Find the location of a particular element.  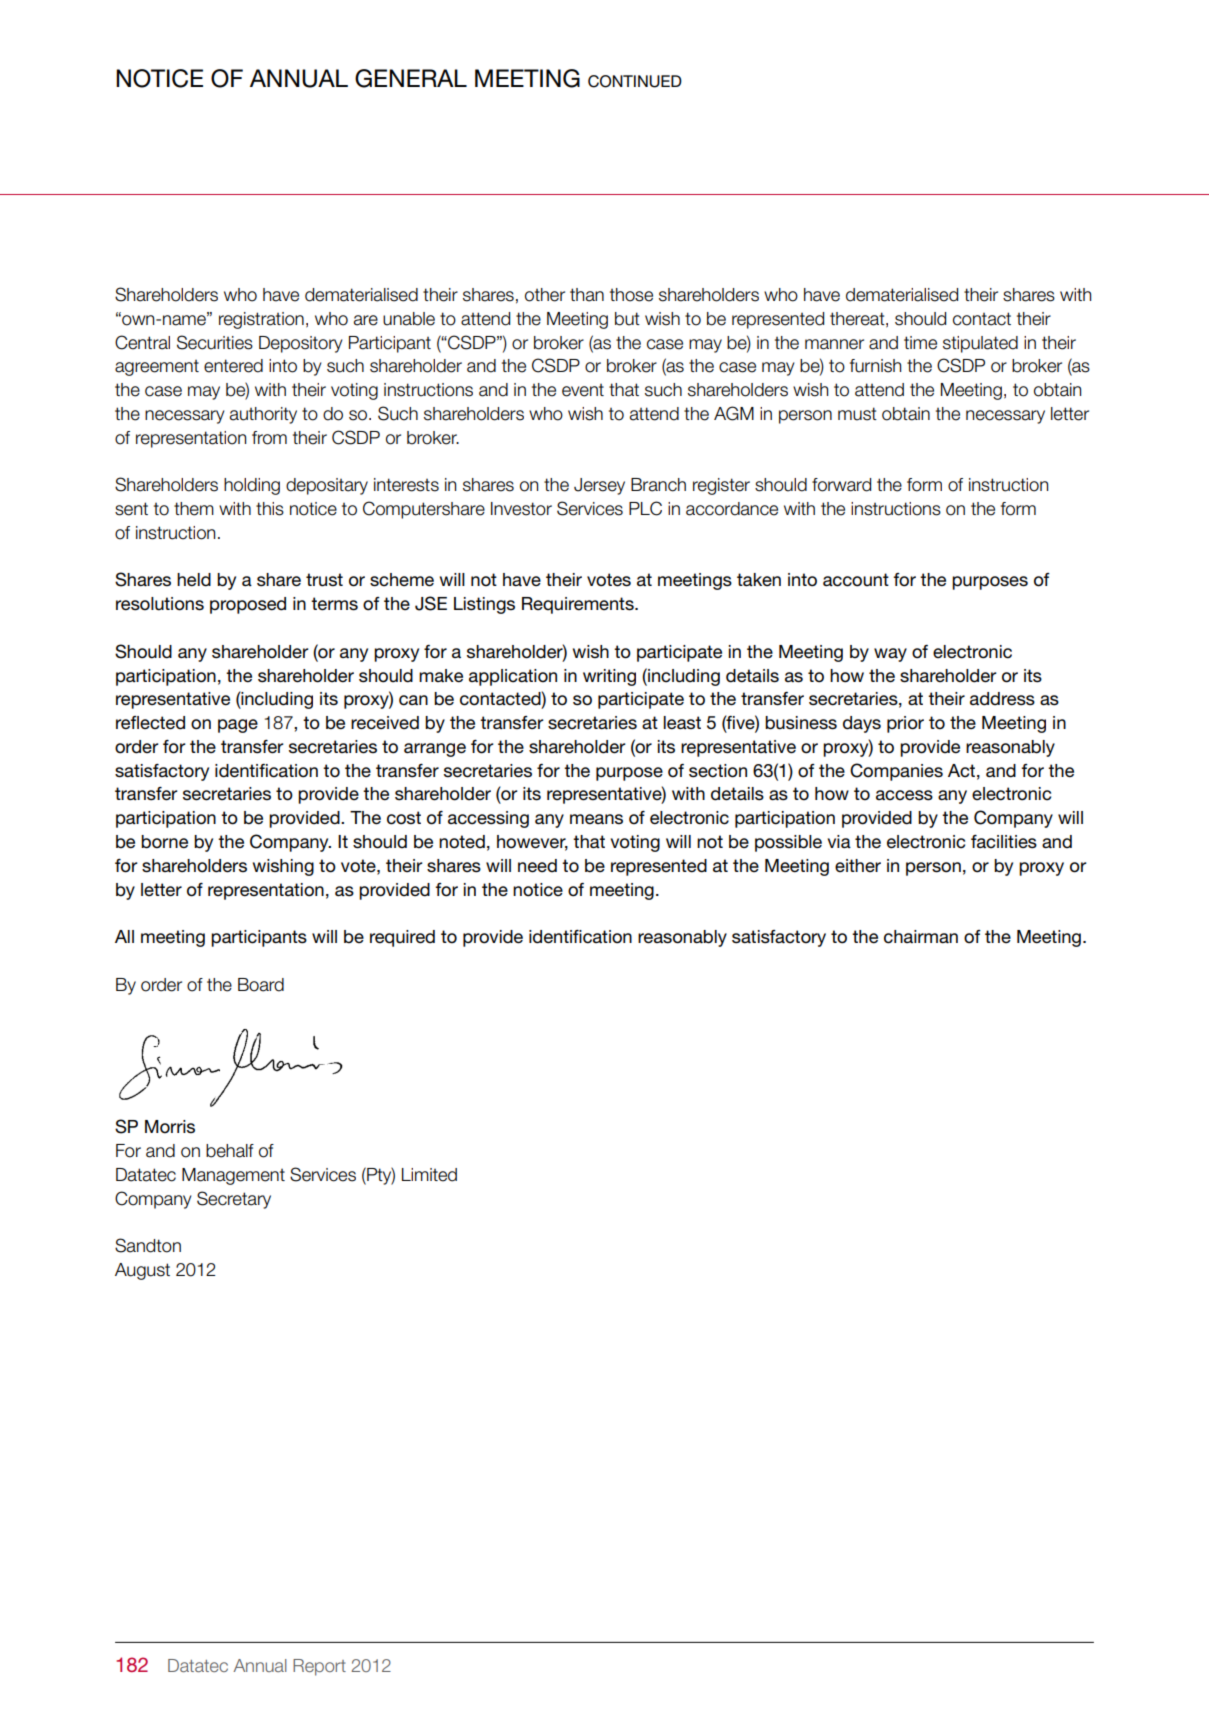

Secretary is located at coordinates (234, 1200).
